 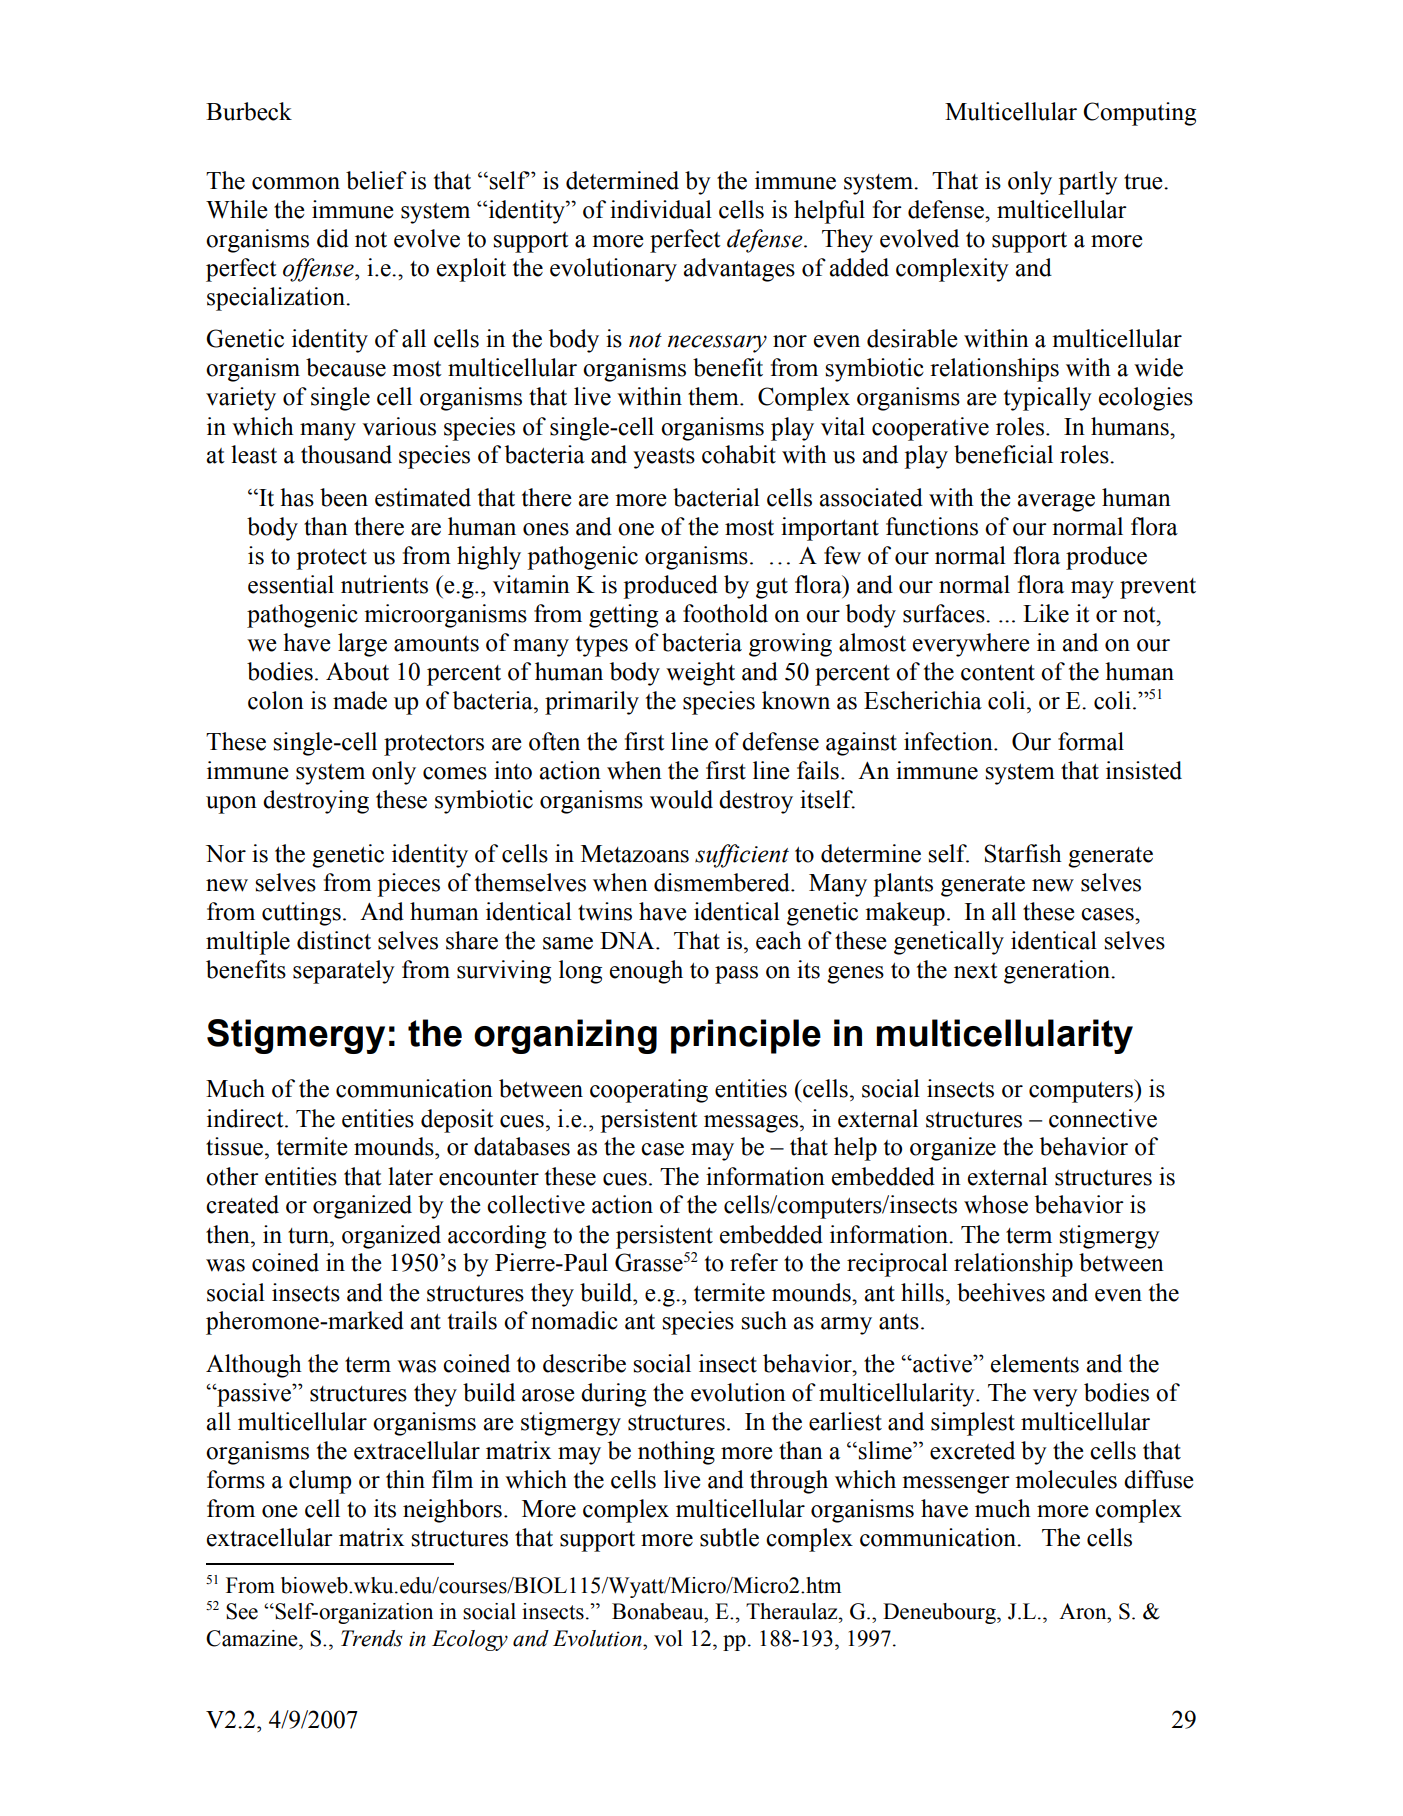 I want to click on Trends, so click(x=372, y=1638).
